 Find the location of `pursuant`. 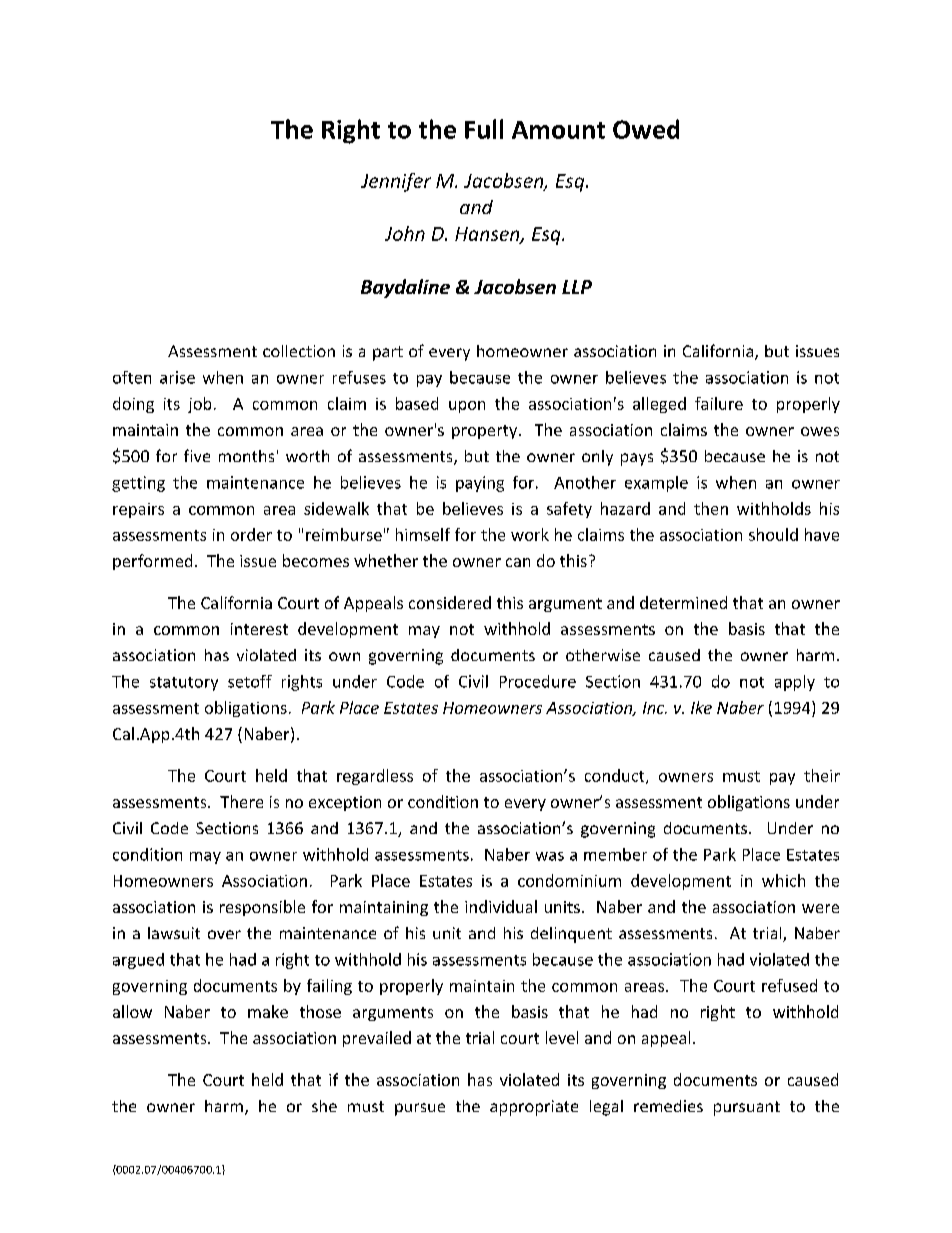

pursuant is located at coordinates (747, 1108).
